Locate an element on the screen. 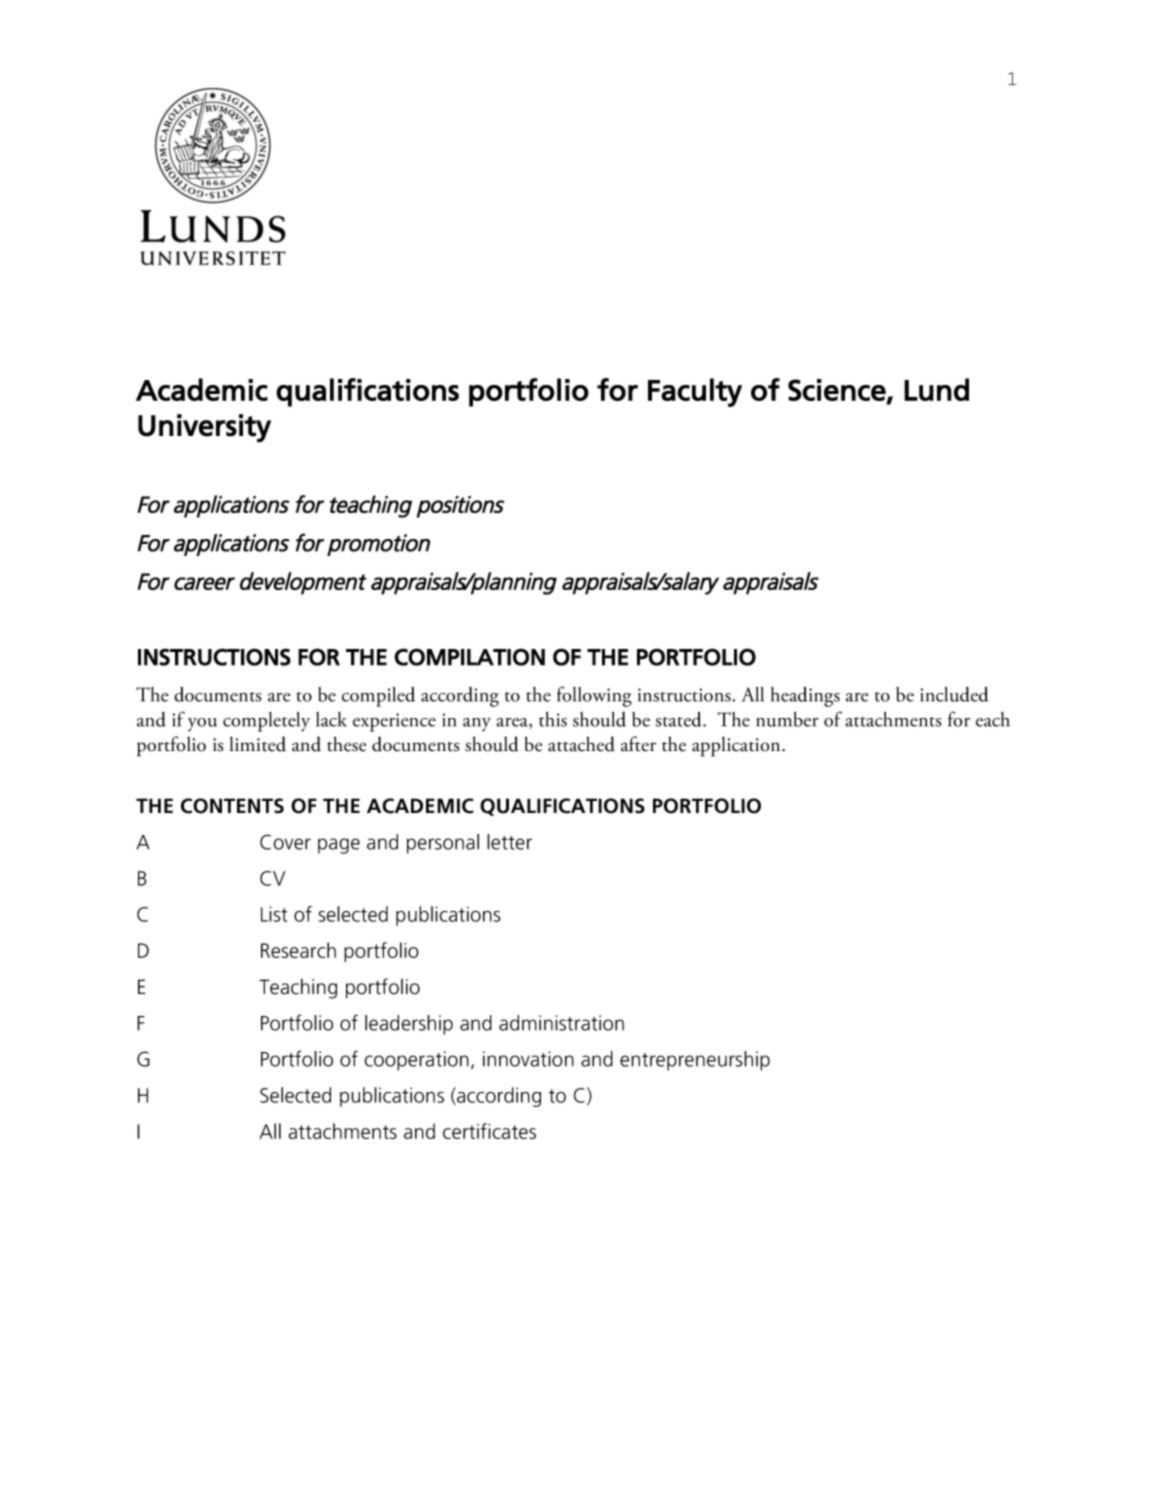 Image resolution: width=1154 pixels, height=1493 pixels. Faculty is located at coordinates (695, 392).
